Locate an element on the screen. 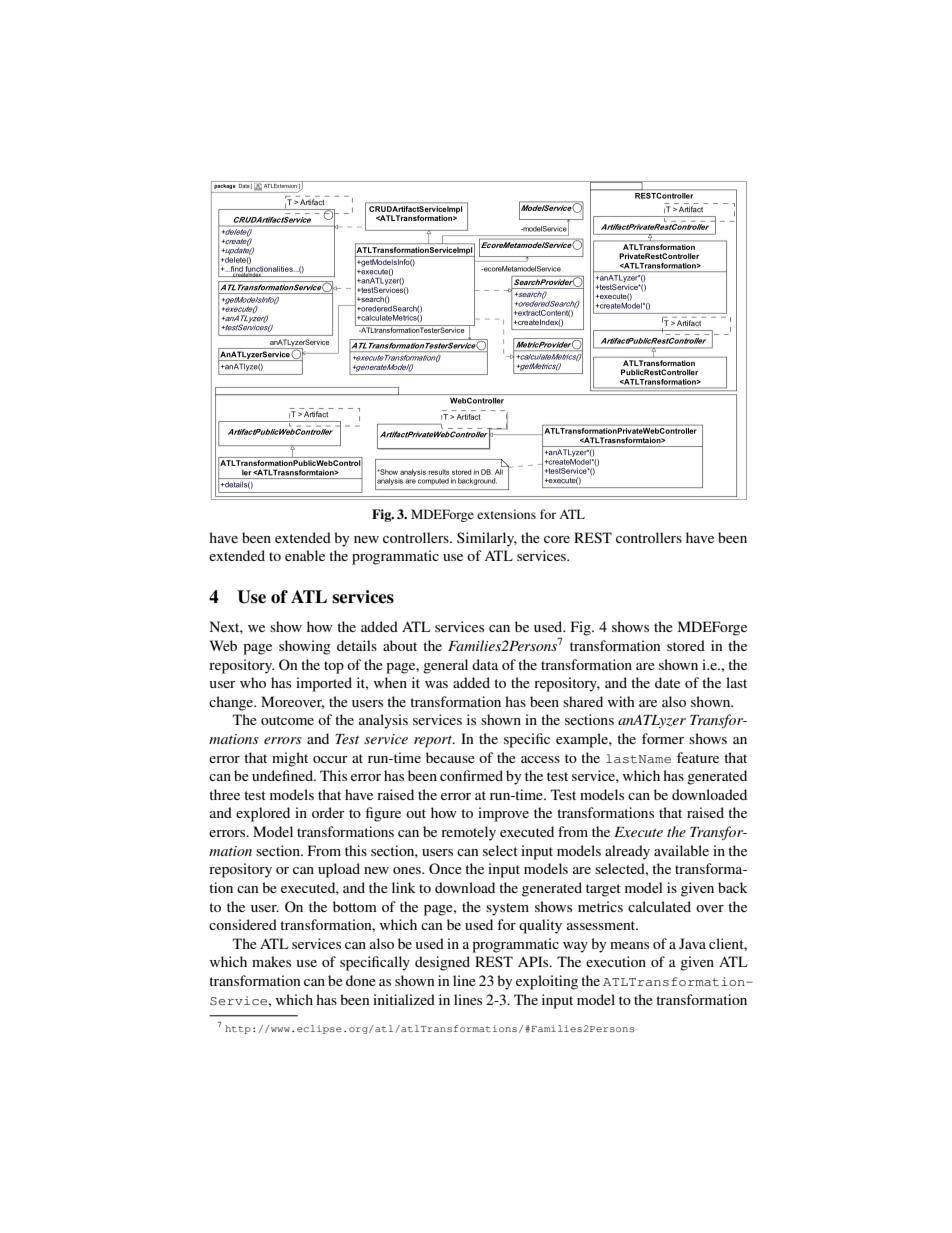  feature is located at coordinates (698, 757).
